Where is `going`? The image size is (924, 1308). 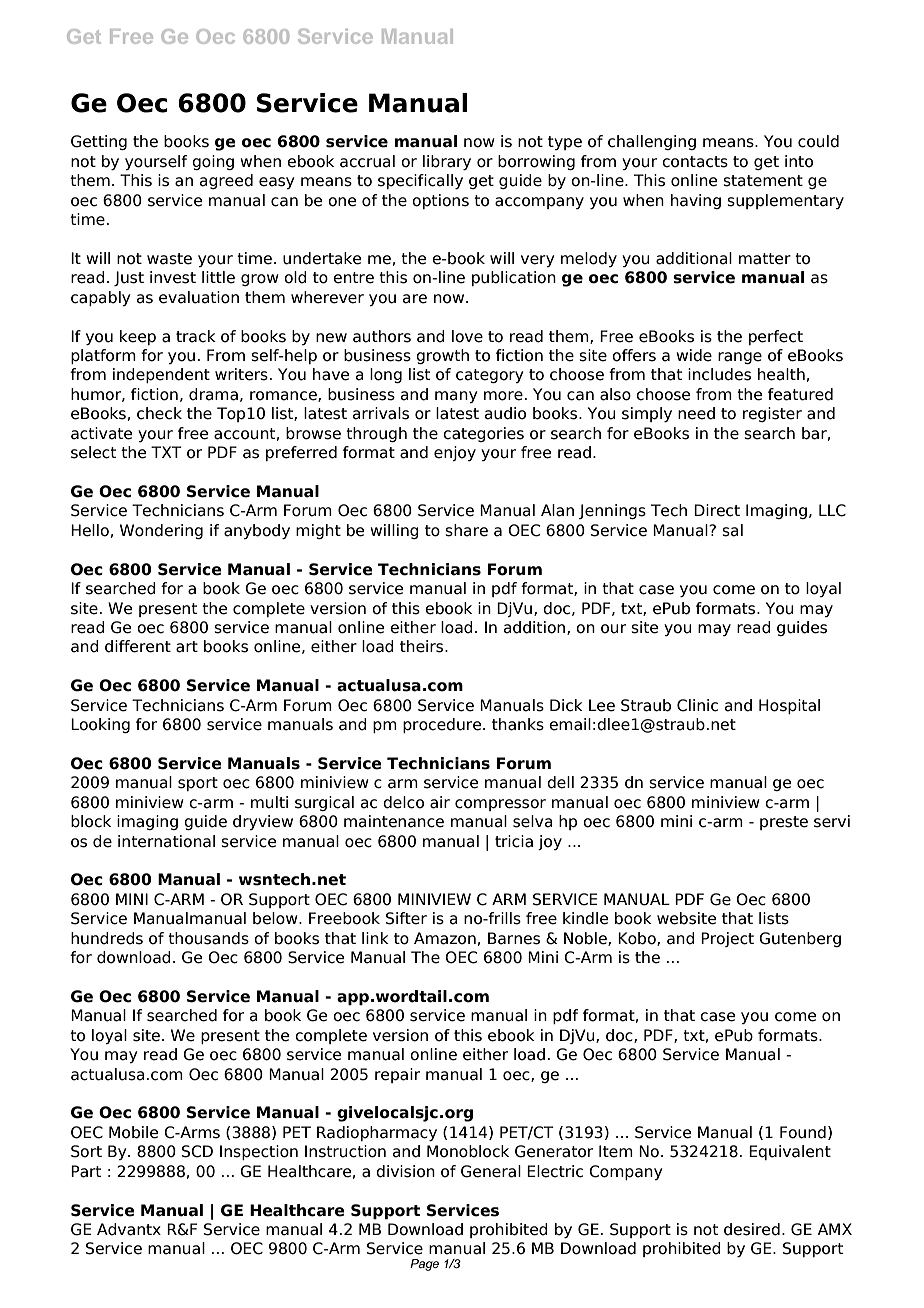 going is located at coordinates (213, 162).
